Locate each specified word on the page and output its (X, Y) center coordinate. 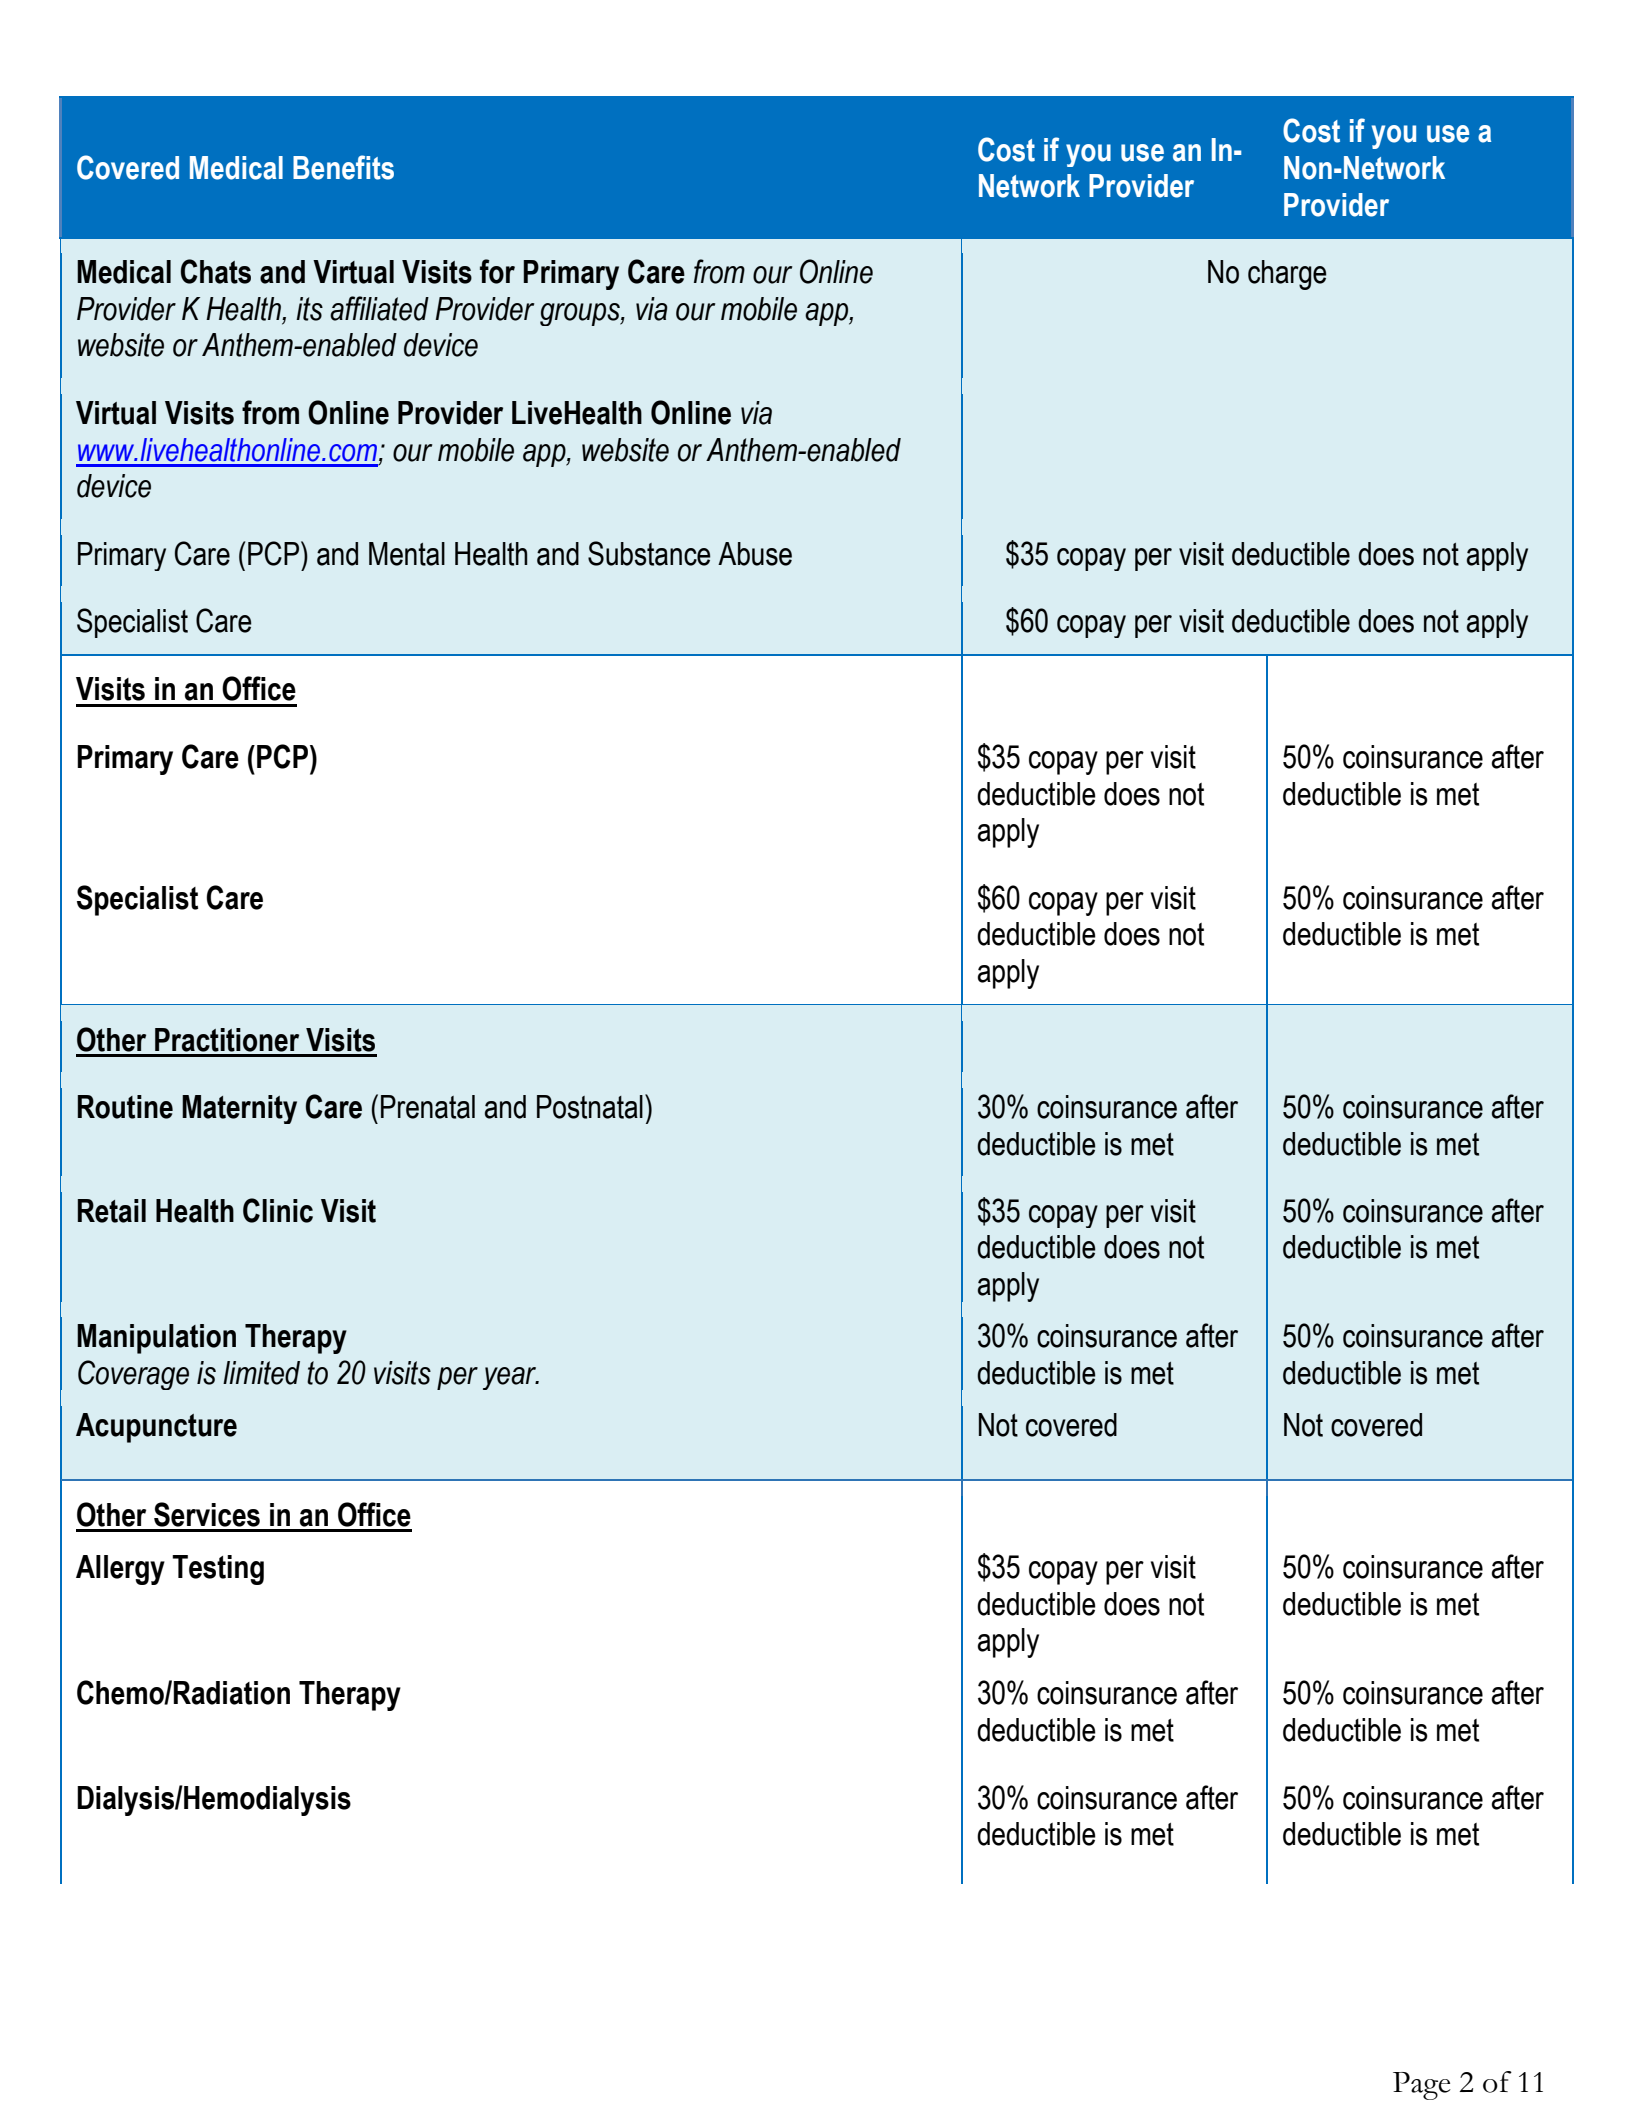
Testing (218, 1570)
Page (1422, 2086)
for (497, 271)
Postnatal (590, 1107)
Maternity (239, 1109)
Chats (216, 271)
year (511, 1378)
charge (1287, 275)
